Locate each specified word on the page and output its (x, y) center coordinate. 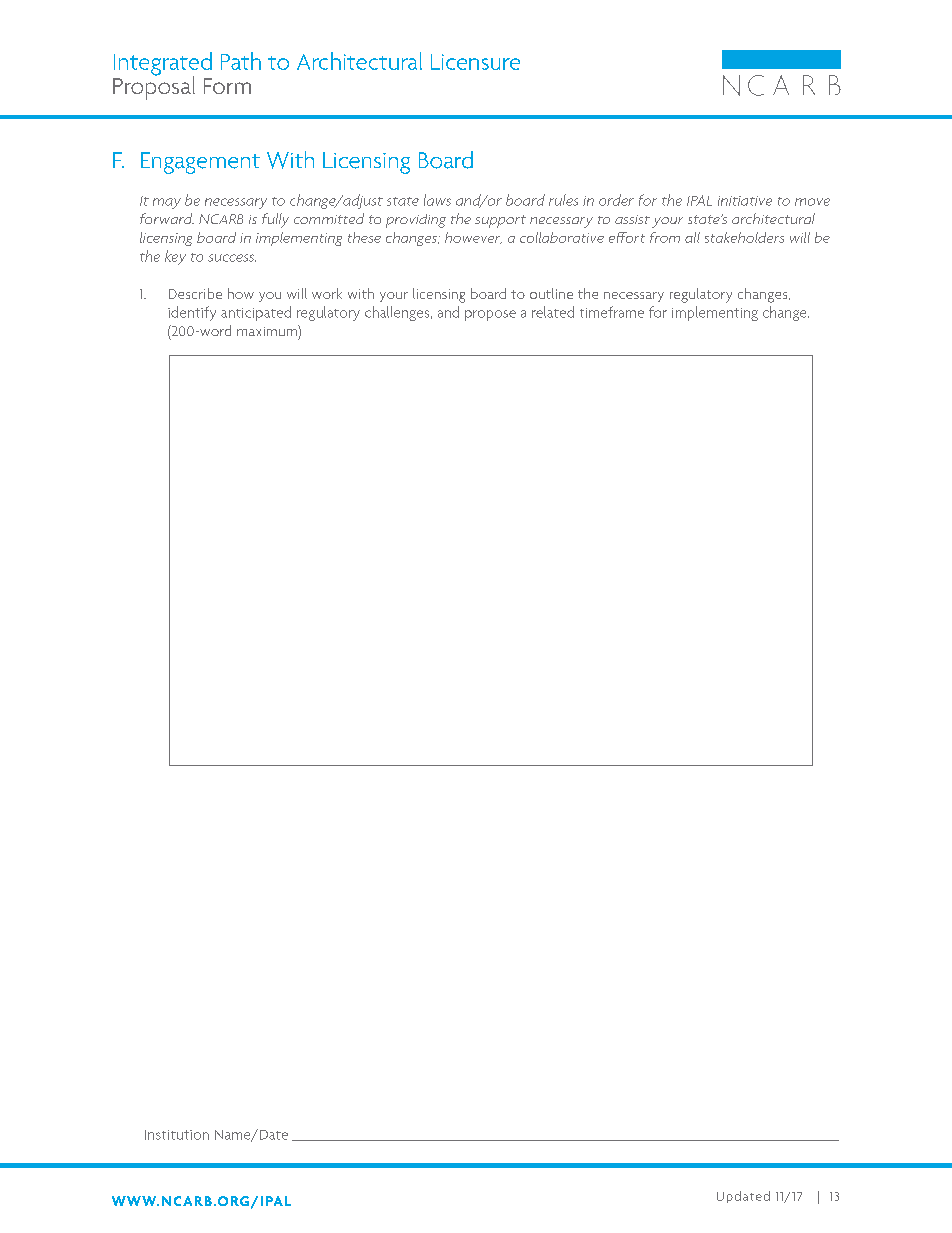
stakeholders (744, 237)
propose (490, 315)
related (553, 312)
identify (192, 313)
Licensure (475, 62)
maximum (268, 330)
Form (227, 86)
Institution (177, 1135)
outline (551, 293)
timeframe (612, 312)
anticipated (256, 313)
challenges (398, 313)
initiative (745, 201)
